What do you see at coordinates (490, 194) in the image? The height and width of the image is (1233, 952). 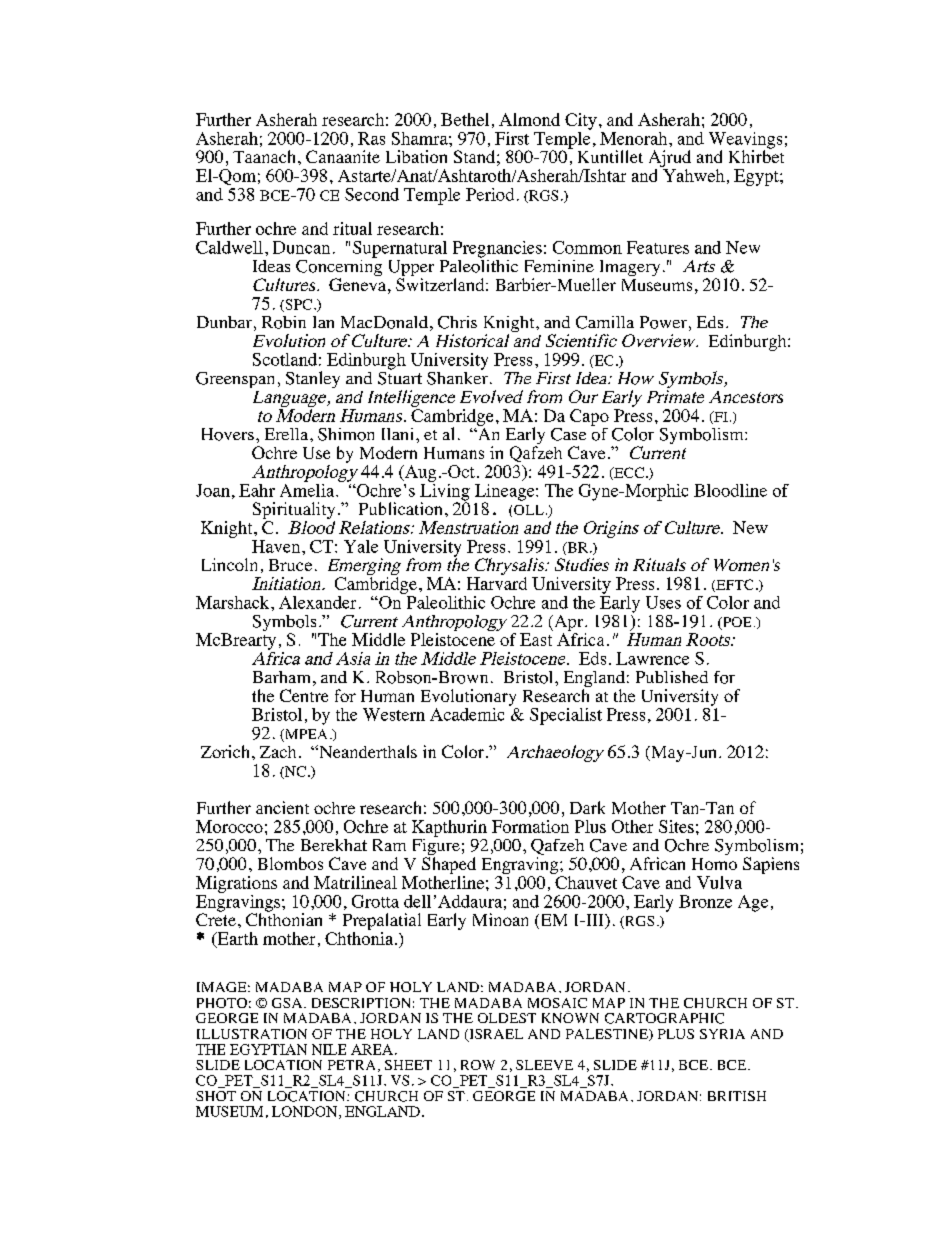 I see `Period` at bounding box center [490, 194].
